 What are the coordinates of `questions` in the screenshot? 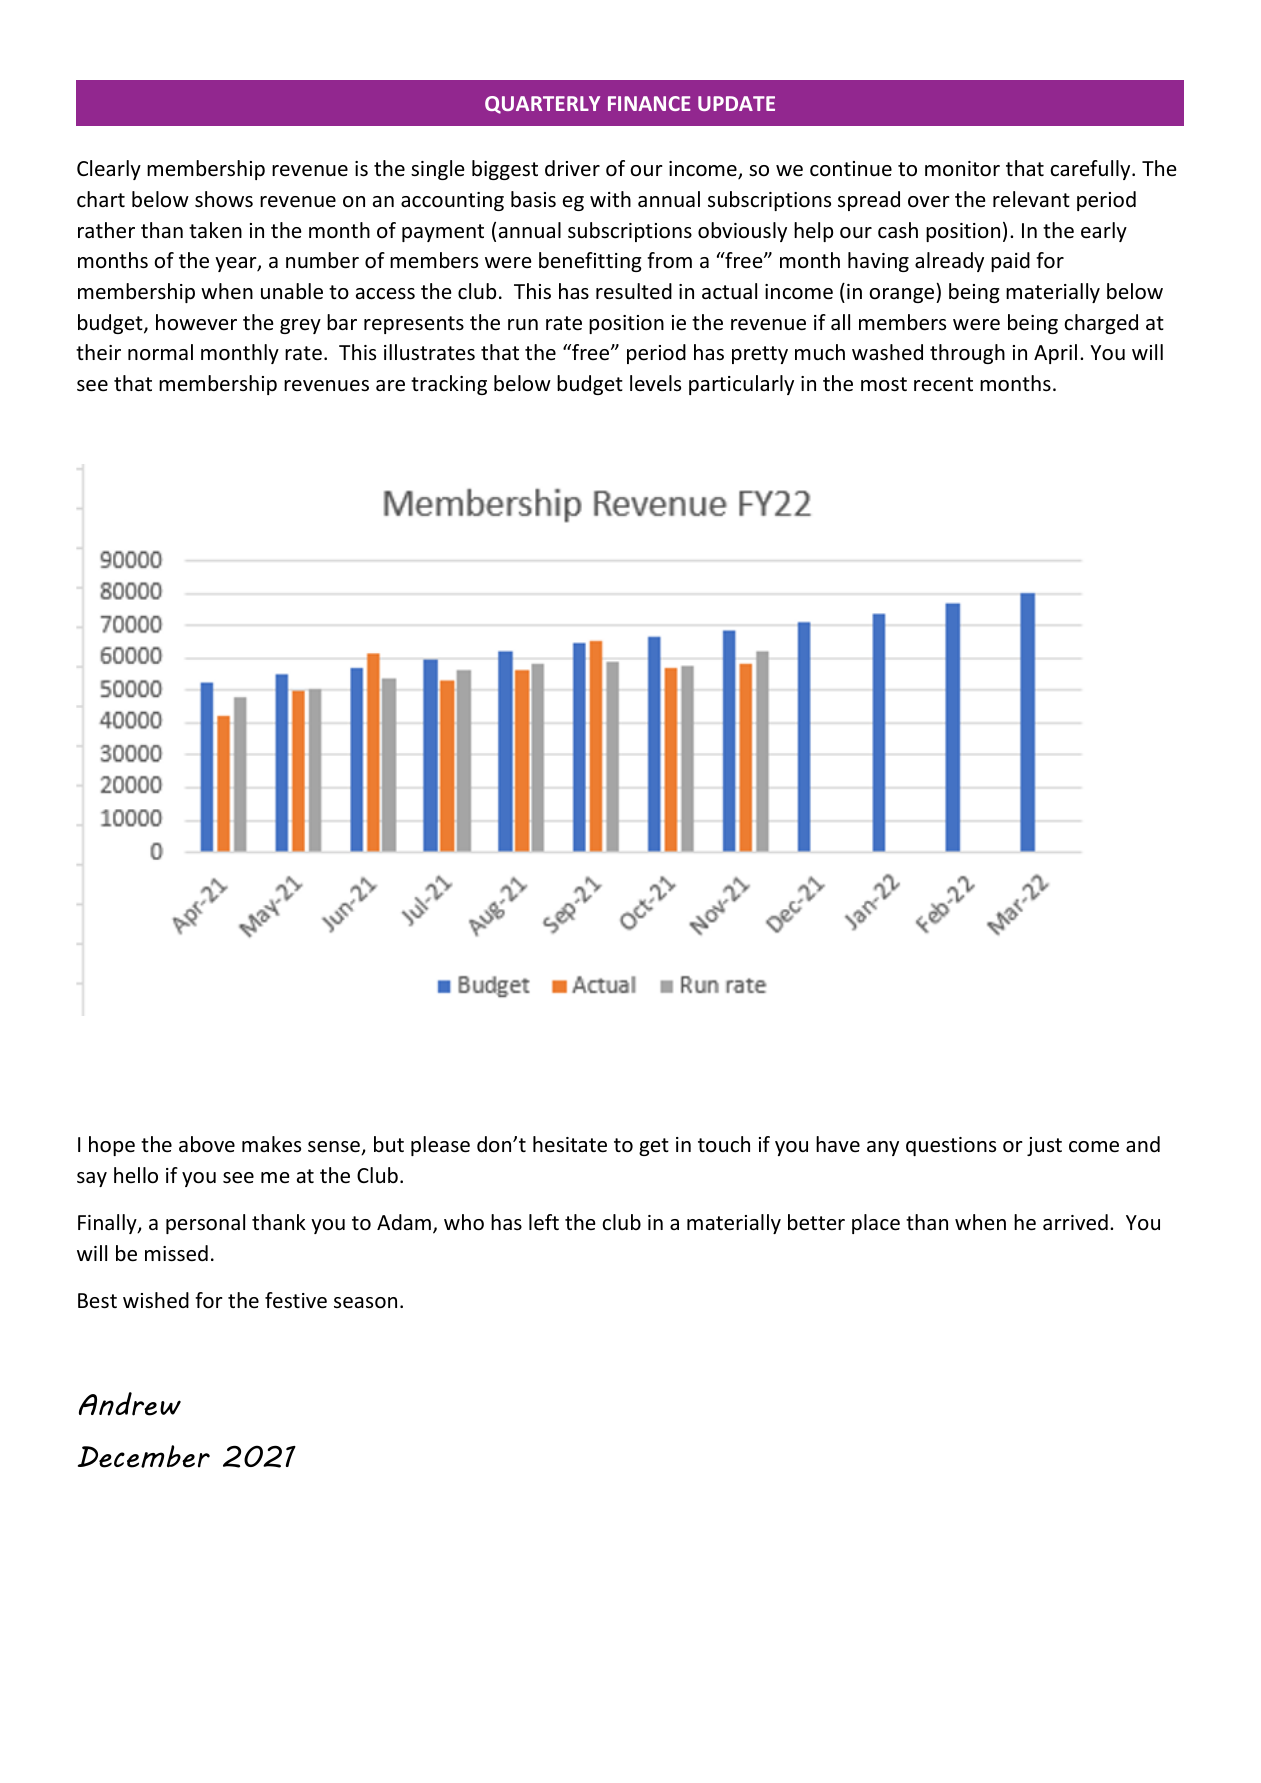 It's located at (951, 1146).
